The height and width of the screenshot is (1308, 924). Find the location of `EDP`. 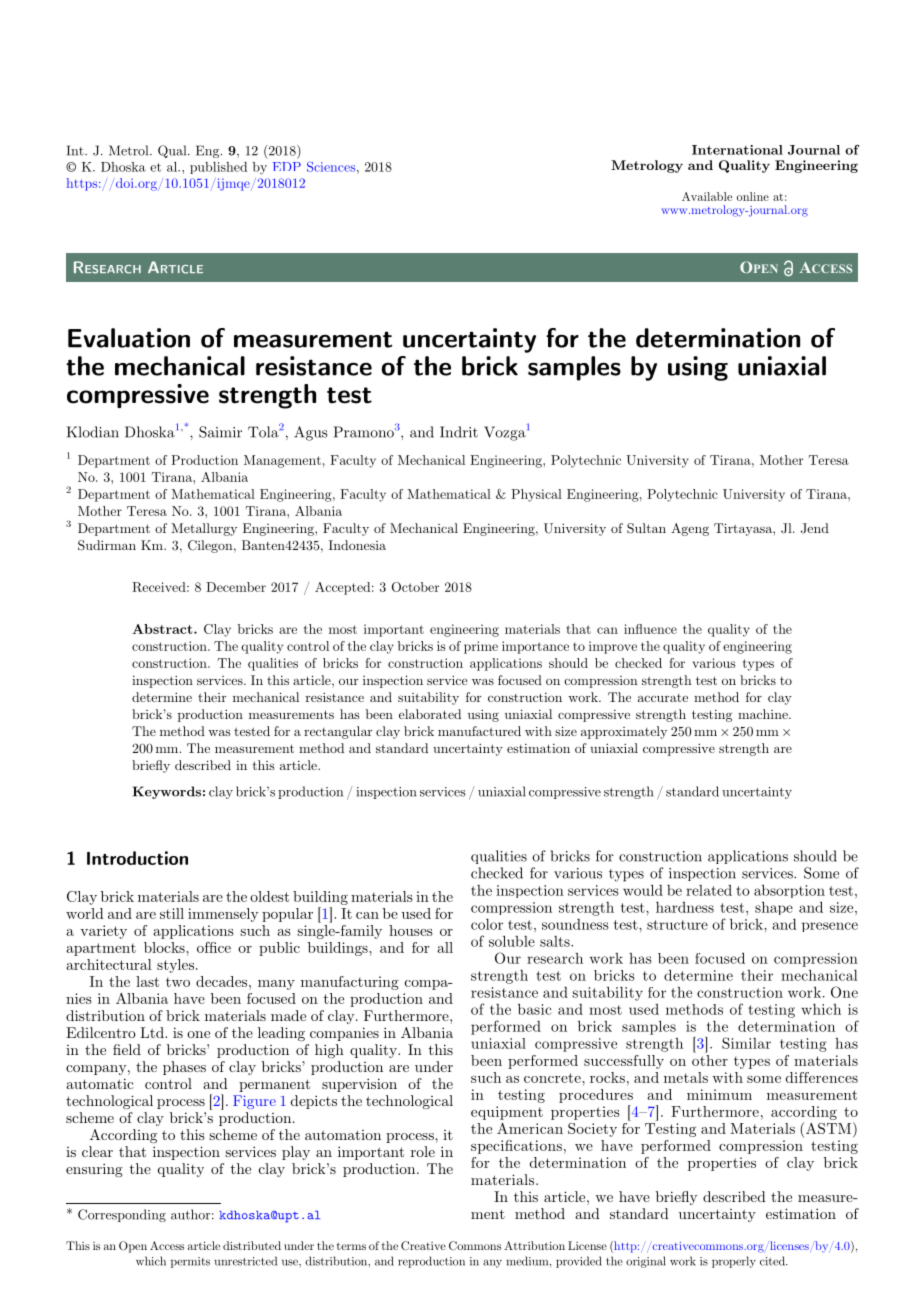

EDP is located at coordinates (287, 166).
